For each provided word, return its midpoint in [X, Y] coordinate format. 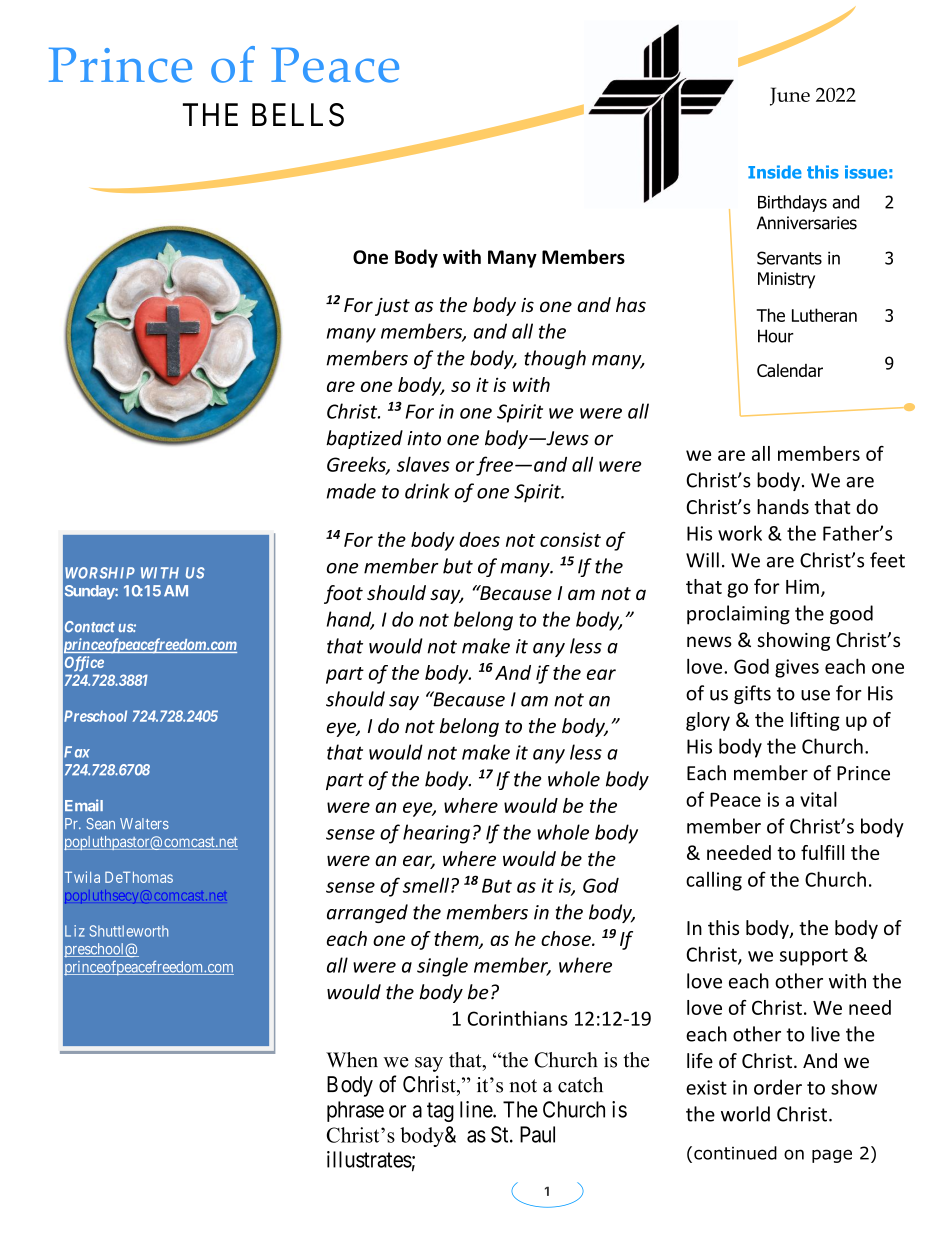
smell [427, 885]
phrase [355, 1111]
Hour [776, 336]
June [790, 96]
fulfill [822, 852]
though [555, 359]
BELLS [298, 115]
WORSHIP [100, 573]
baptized [364, 439]
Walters [144, 824]
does [479, 539]
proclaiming [738, 615]
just [392, 307]
